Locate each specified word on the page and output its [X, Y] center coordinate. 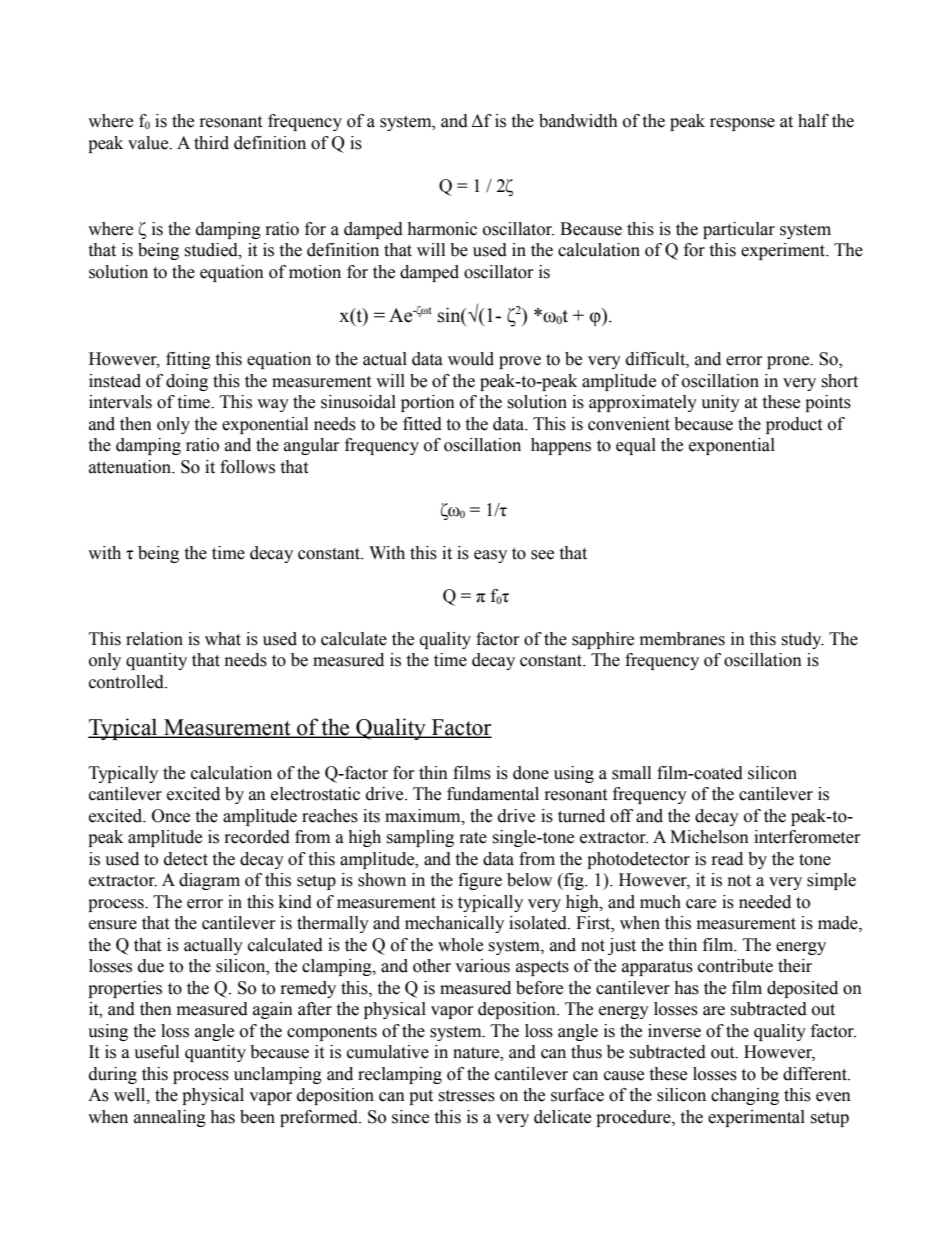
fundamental [493, 794]
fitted [422, 424]
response [742, 124]
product [794, 425]
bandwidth [578, 121]
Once [171, 816]
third [211, 143]
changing [745, 1096]
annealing [170, 1118]
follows [247, 467]
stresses [466, 1096]
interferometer [807, 837]
